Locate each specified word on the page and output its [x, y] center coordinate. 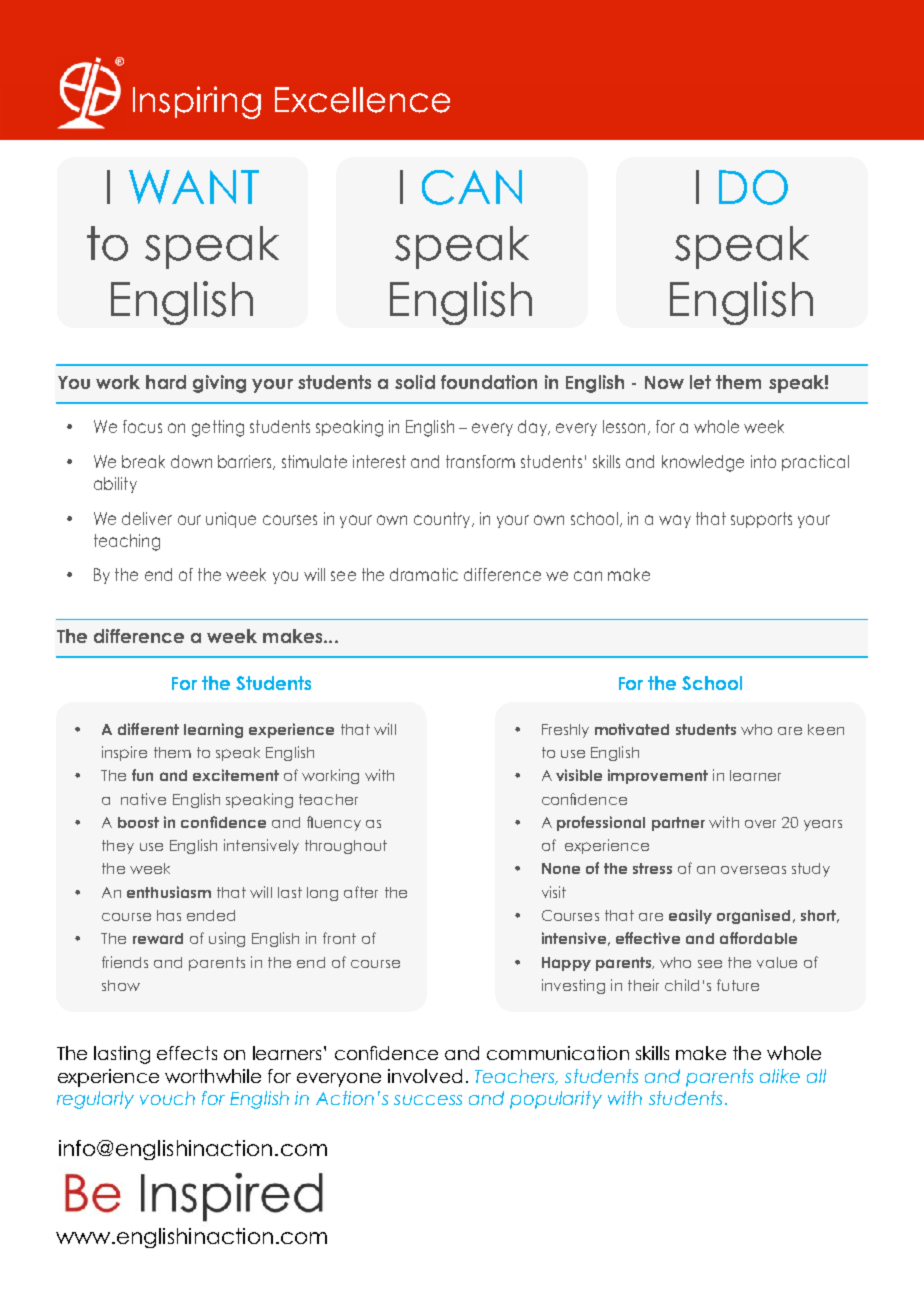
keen [826, 729]
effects [187, 1053]
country [443, 520]
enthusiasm [169, 892]
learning [213, 730]
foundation [489, 382]
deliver [147, 518]
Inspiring [197, 102]
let [700, 382]
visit [554, 892]
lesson [624, 426]
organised [753, 916]
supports [761, 520]
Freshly [565, 731]
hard [166, 382]
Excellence [362, 100]
